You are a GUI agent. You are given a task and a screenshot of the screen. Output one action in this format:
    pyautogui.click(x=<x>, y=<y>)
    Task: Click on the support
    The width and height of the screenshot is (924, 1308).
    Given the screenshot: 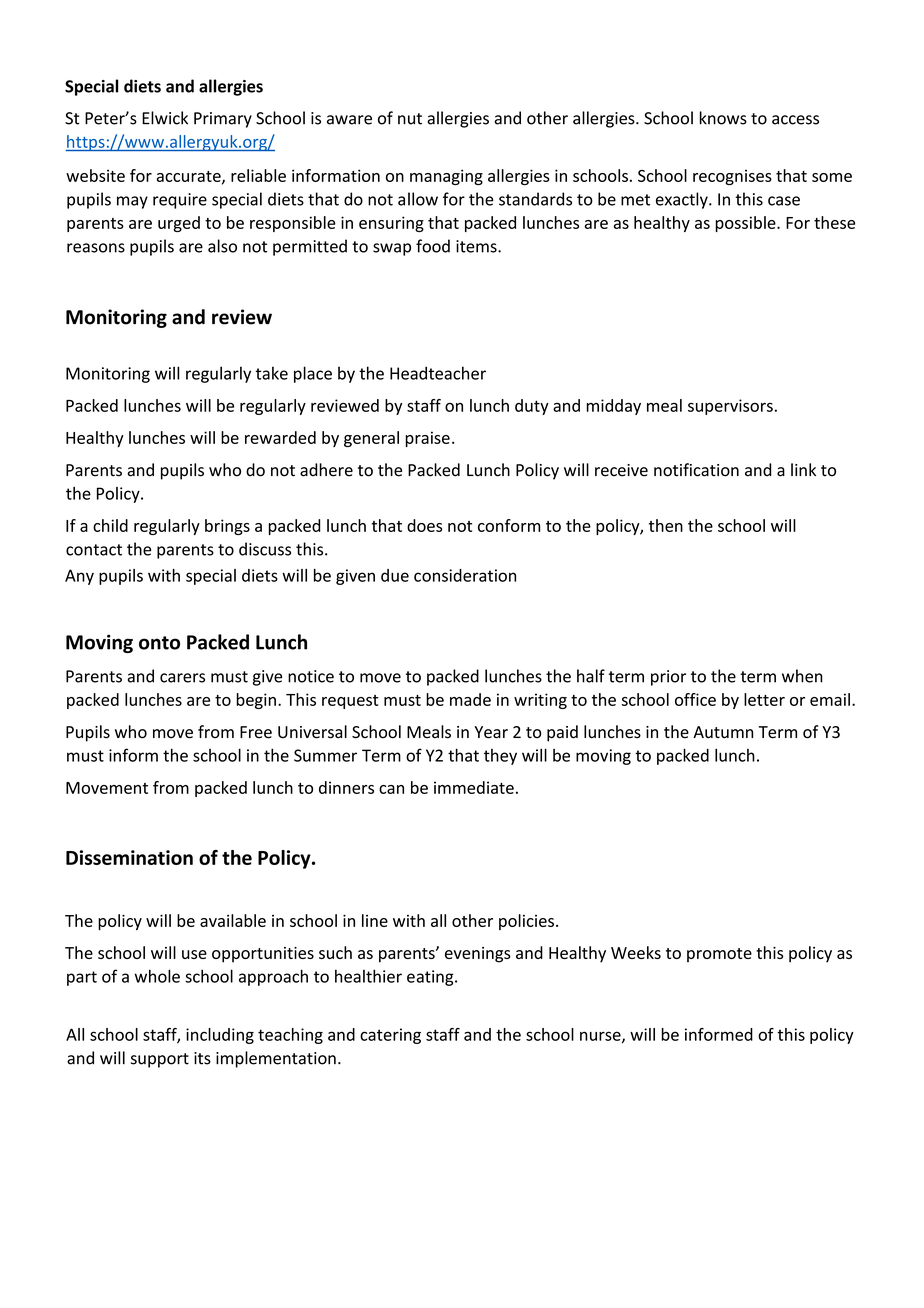 What is the action you would take?
    pyautogui.click(x=160, y=1060)
